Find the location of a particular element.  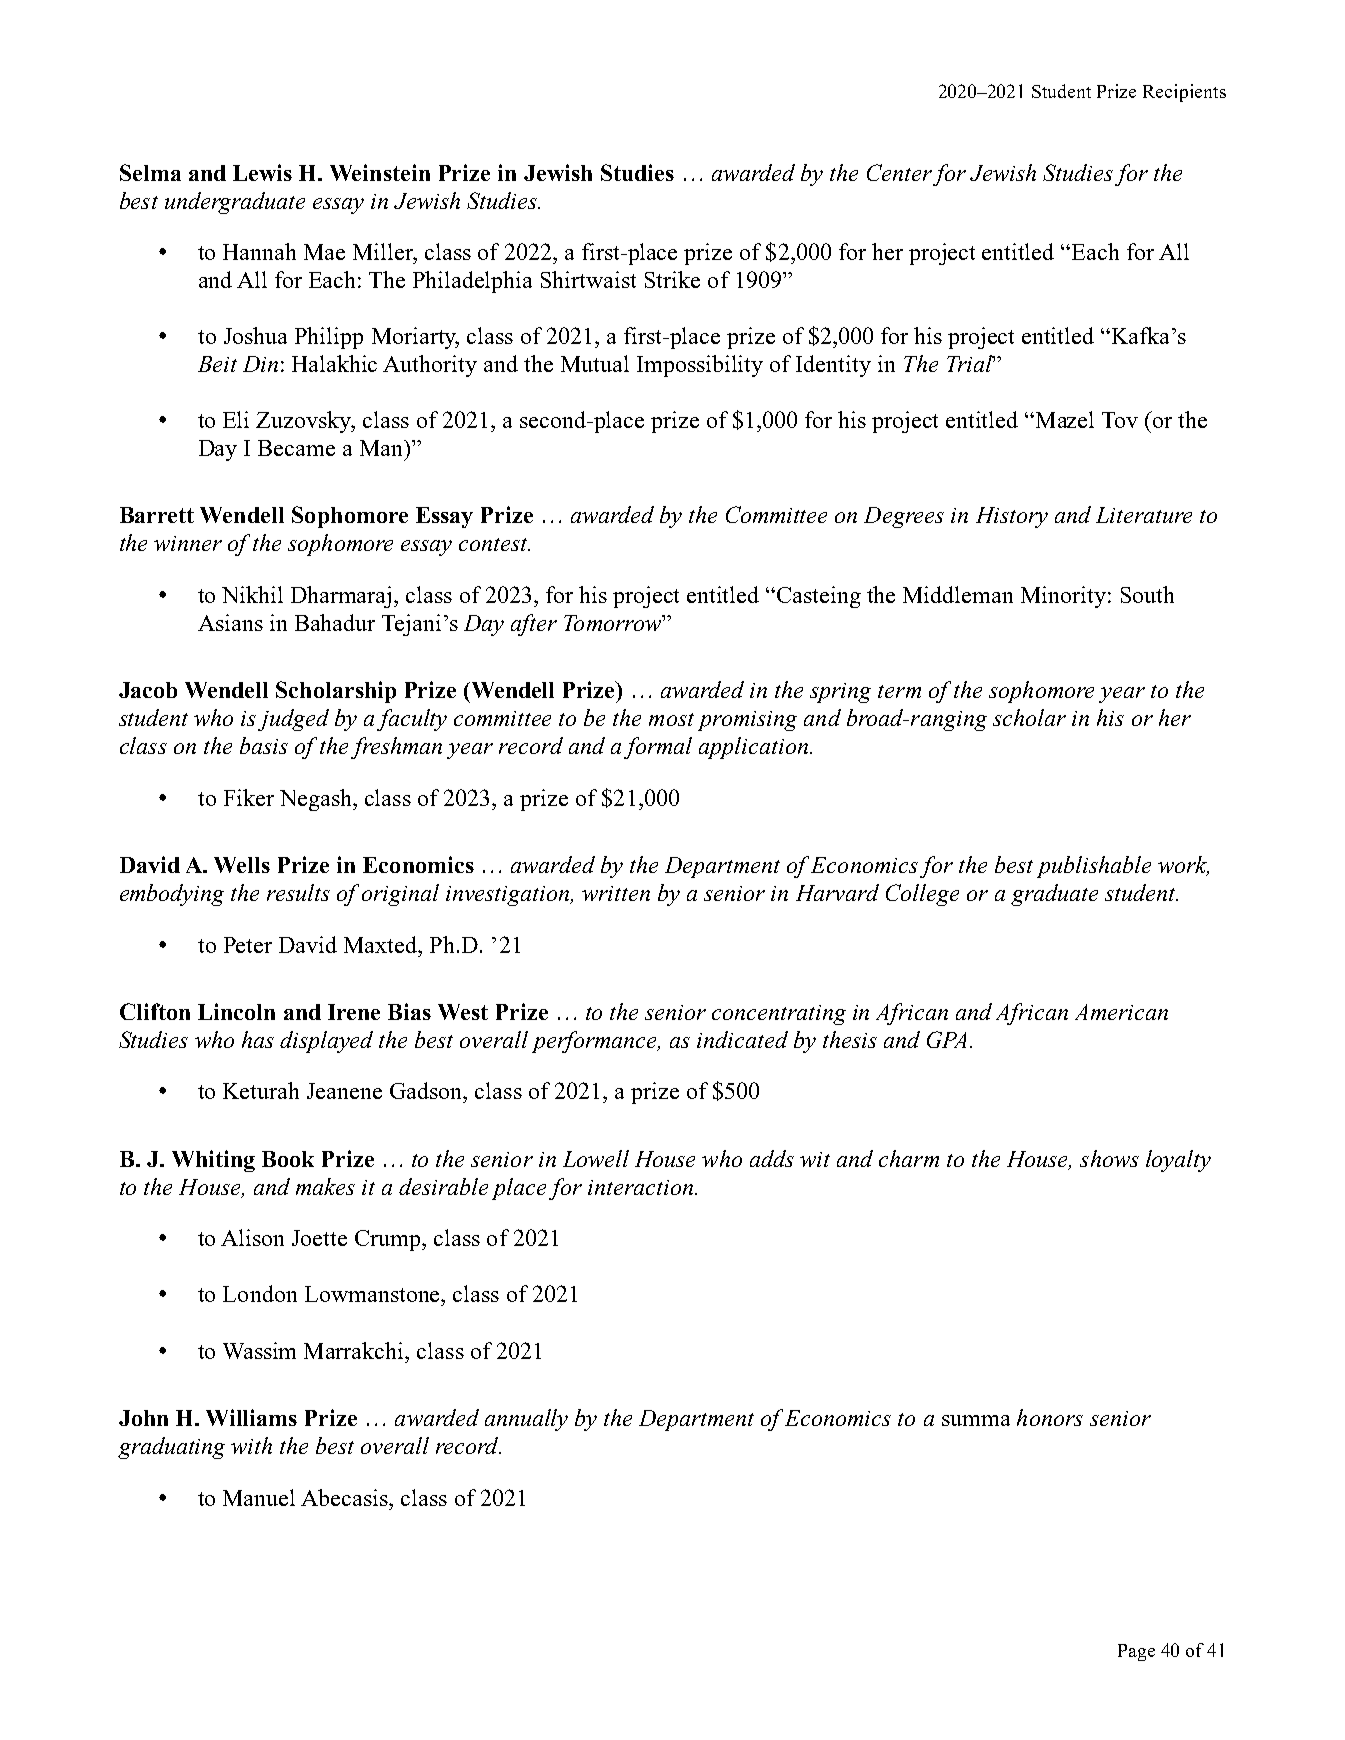

interaction is located at coordinates (640, 1187).
